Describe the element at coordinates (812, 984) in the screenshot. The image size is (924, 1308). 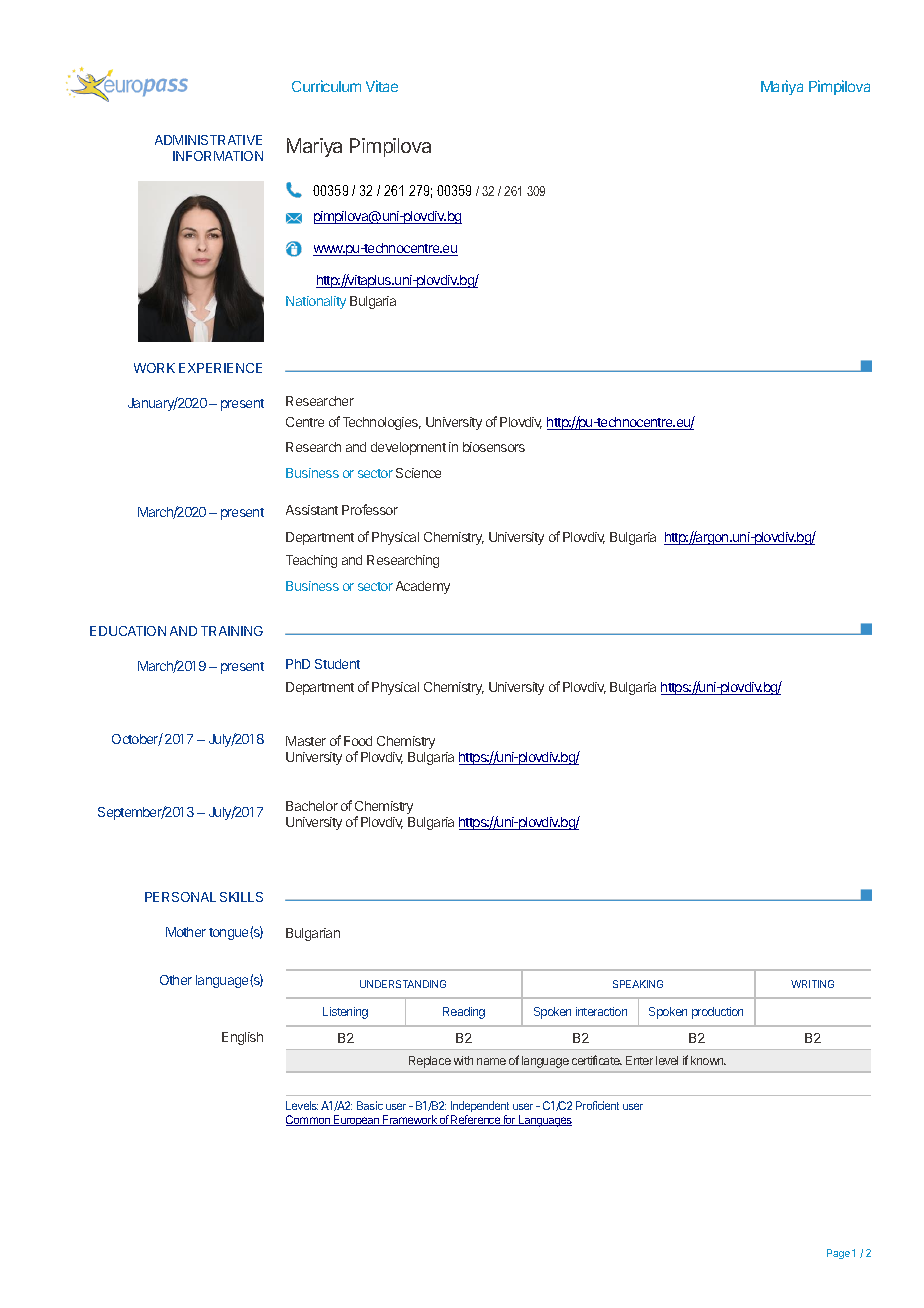
I see `WRITING` at that location.
